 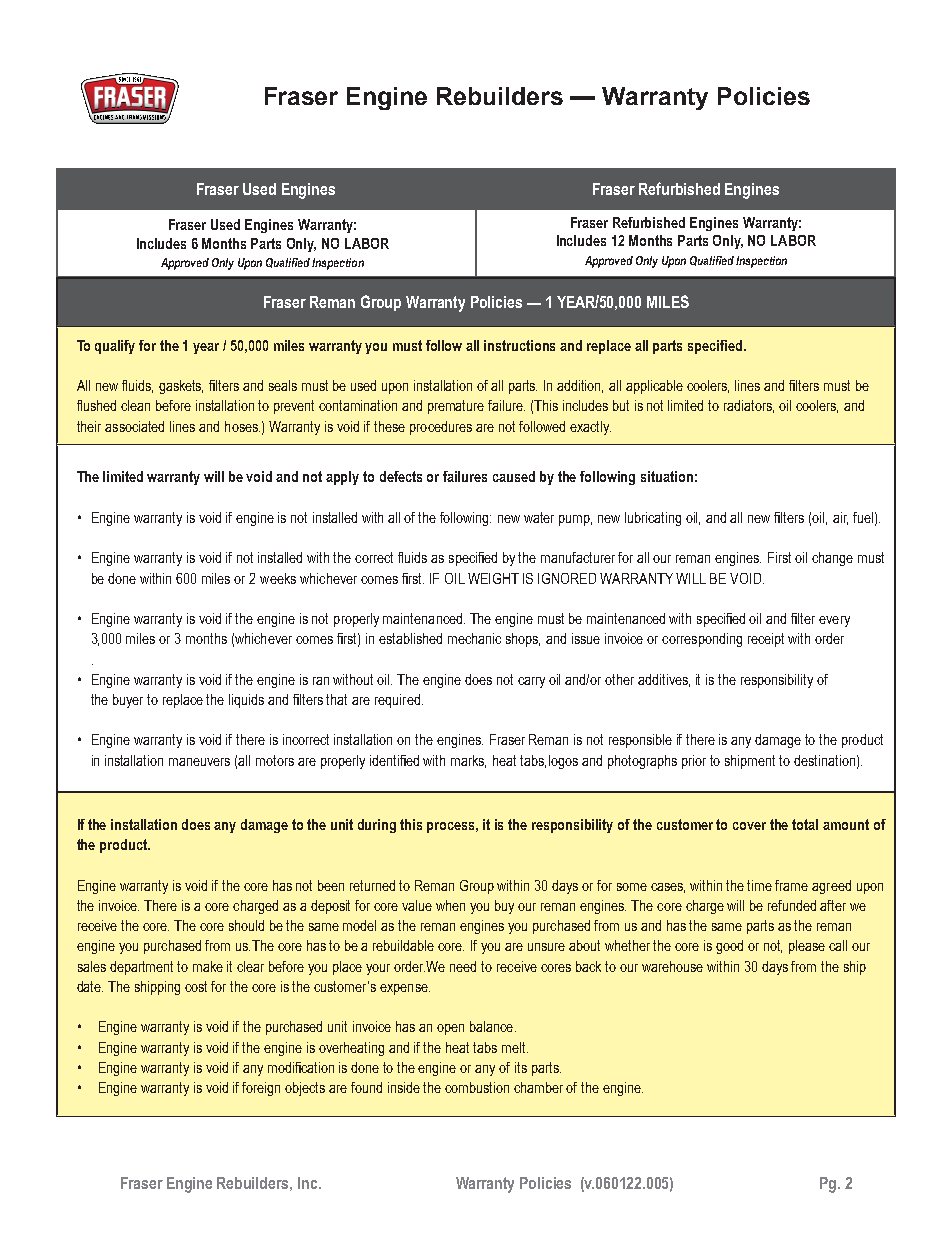 What do you see at coordinates (749, 826) in the screenshot?
I see `cover` at bounding box center [749, 826].
